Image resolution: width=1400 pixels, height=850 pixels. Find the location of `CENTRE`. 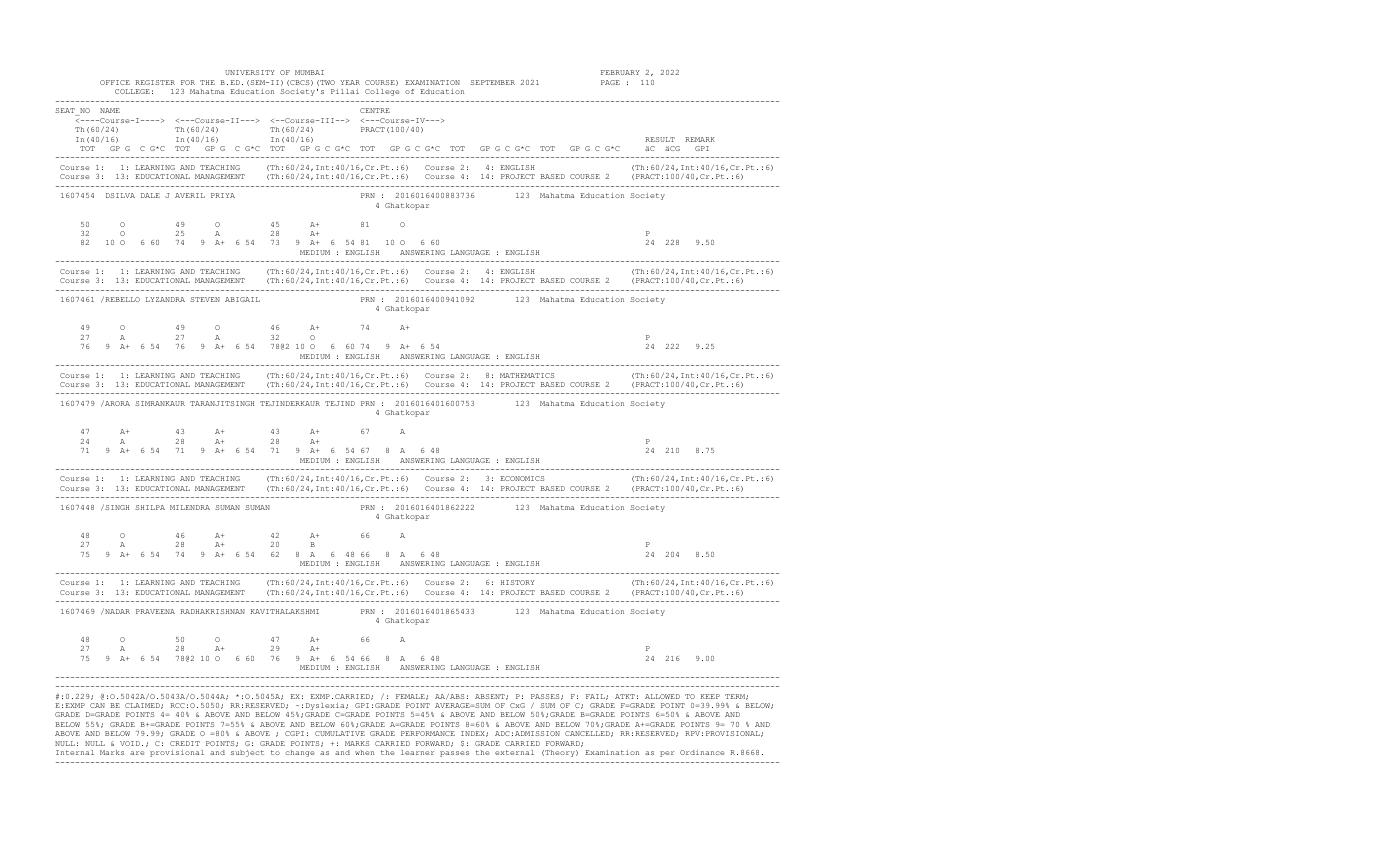

CENTRE is located at coordinates (375, 110).
